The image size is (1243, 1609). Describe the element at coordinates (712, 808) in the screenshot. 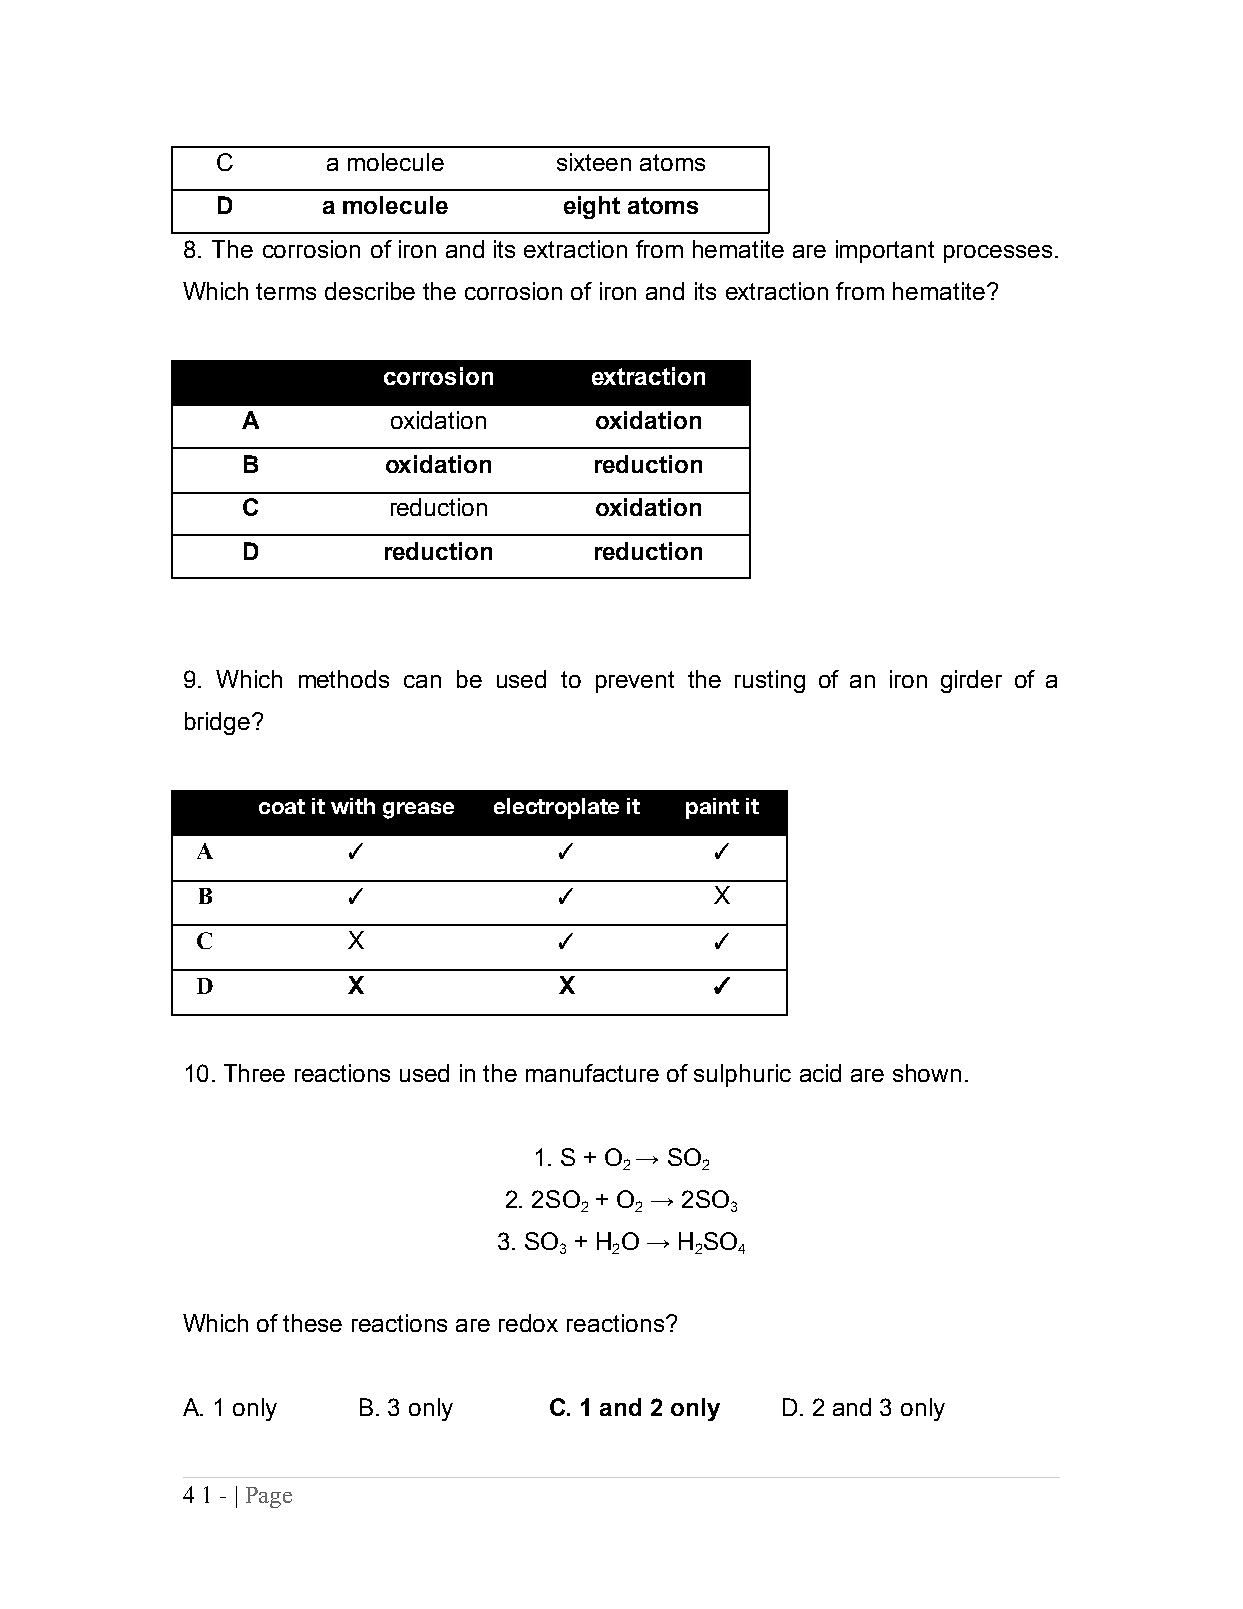

I see `paint` at that location.
